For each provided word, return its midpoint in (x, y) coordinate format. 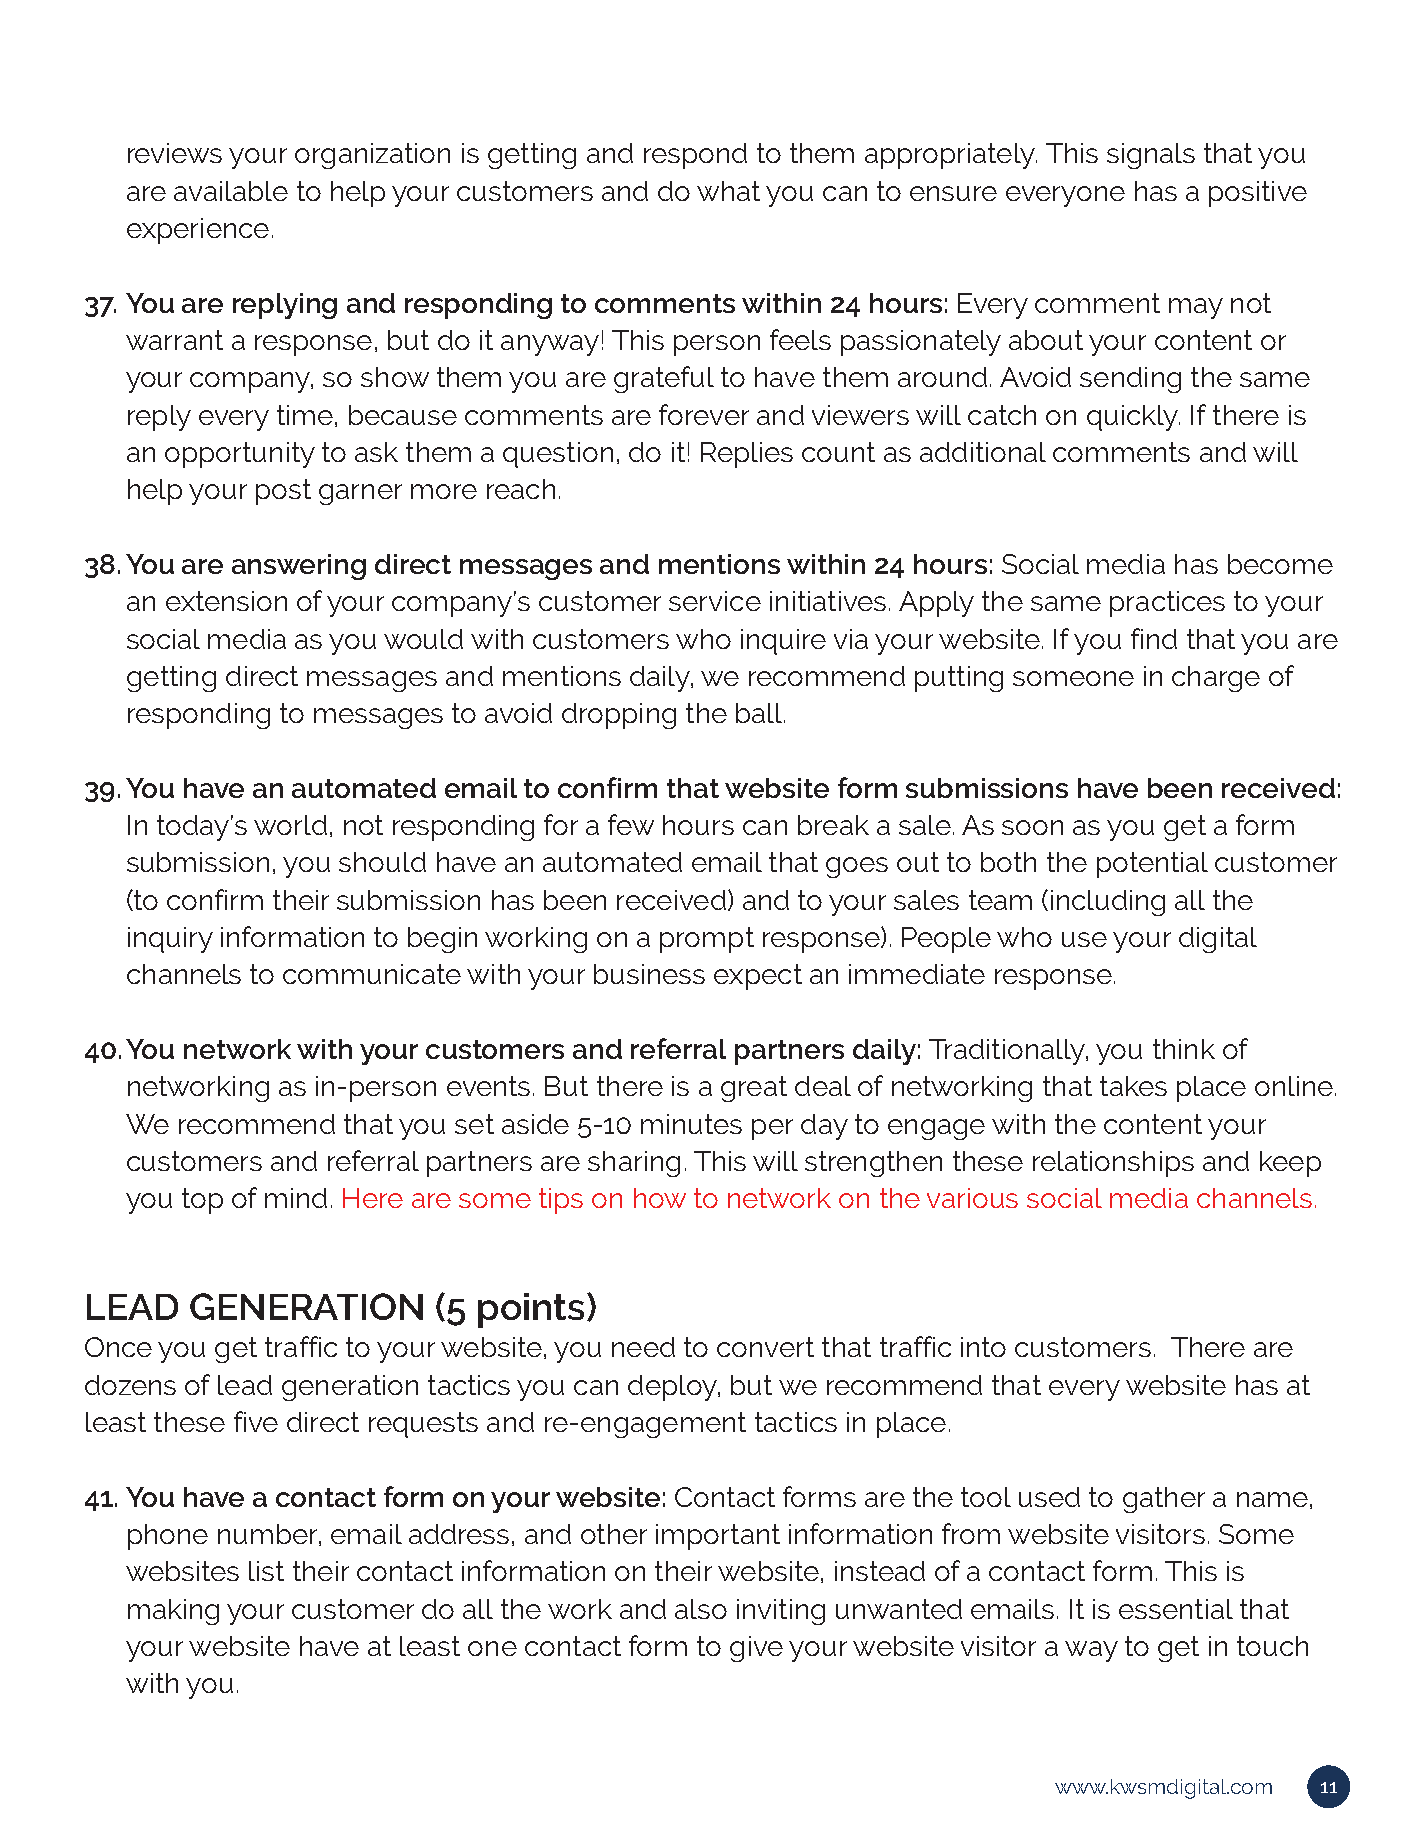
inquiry (170, 940)
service (715, 601)
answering (299, 567)
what (728, 191)
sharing (634, 1164)
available (231, 191)
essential (1176, 1609)
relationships (1113, 1164)
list (266, 1571)
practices (1167, 604)
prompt (707, 940)
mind (296, 1198)
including (1108, 903)
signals (1151, 156)
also (701, 1609)
